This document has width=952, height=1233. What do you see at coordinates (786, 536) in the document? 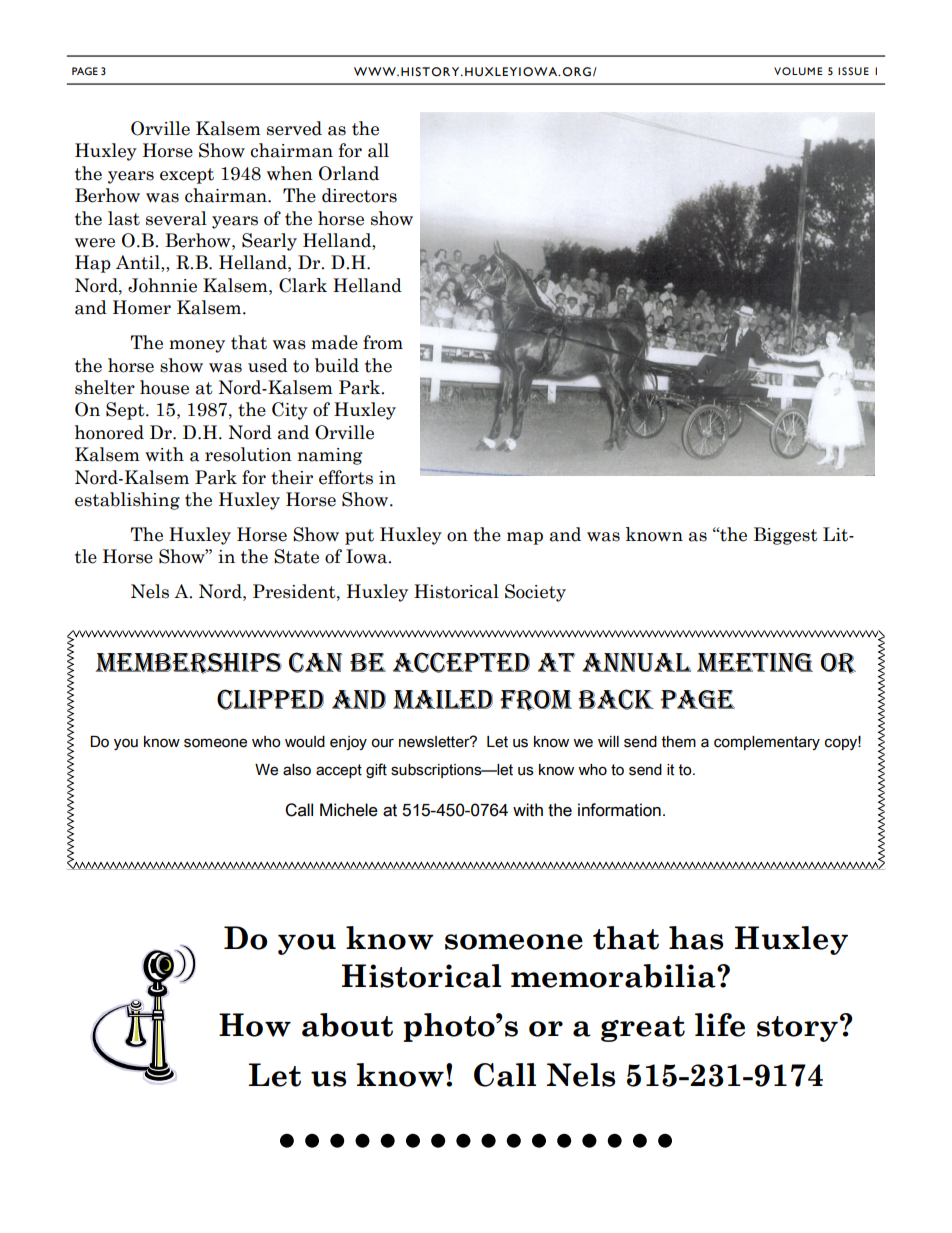
I see `Biggest` at bounding box center [786, 536].
